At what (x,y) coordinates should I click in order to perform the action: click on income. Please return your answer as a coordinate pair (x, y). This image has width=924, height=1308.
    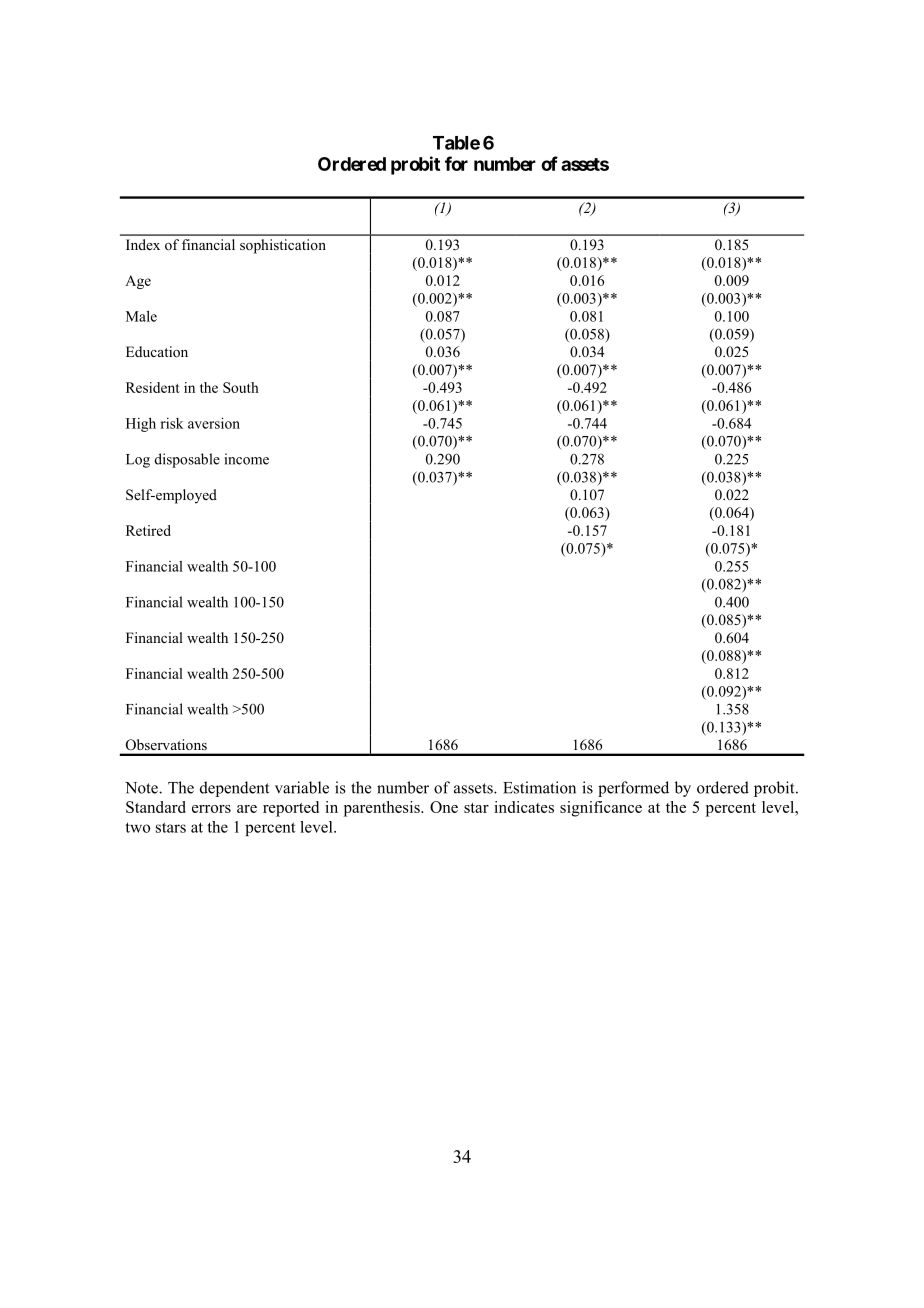
    Looking at the image, I should click on (247, 459).
